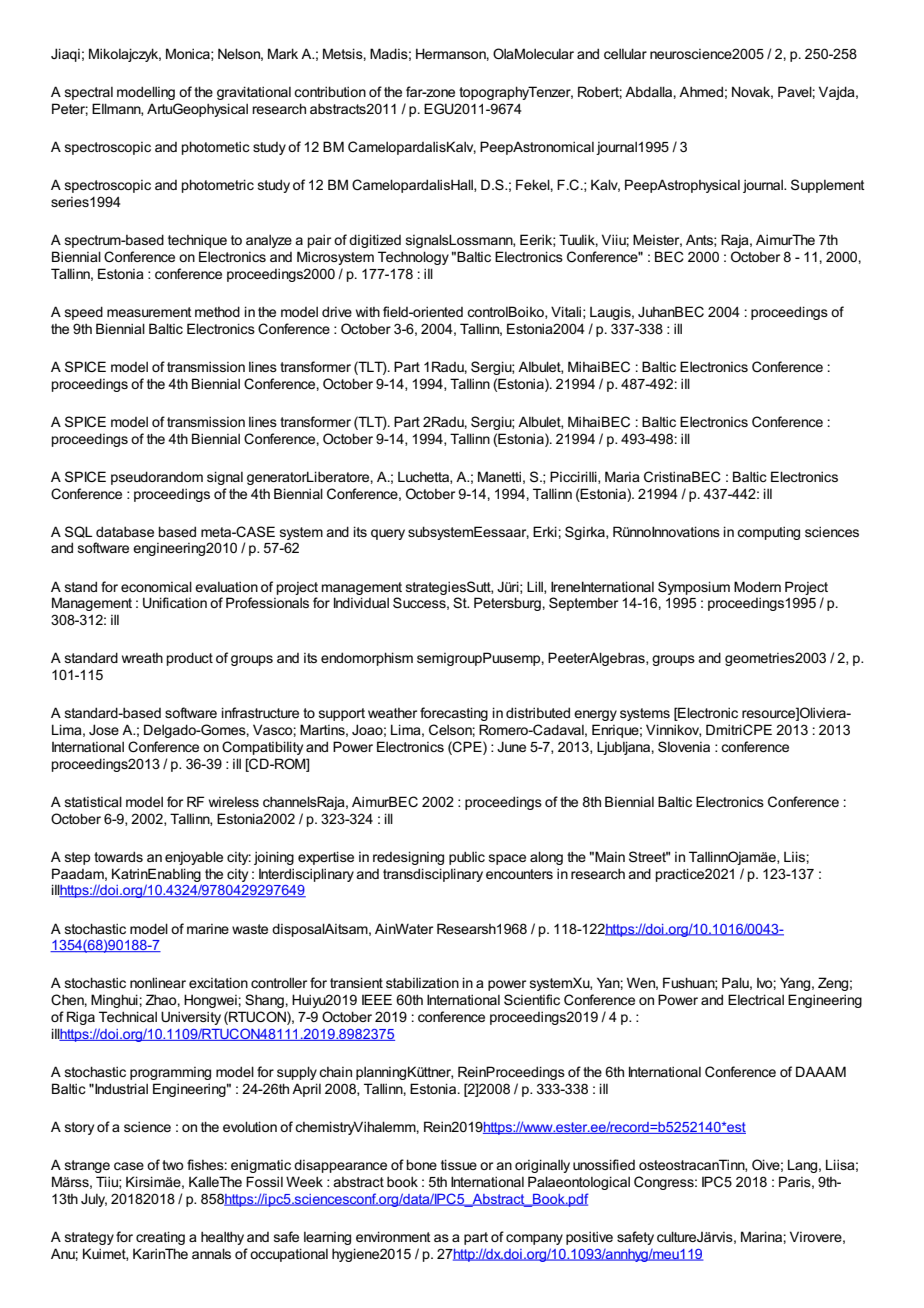  What do you see at coordinates (467, 858) in the screenshot?
I see `public` at bounding box center [467, 858].
